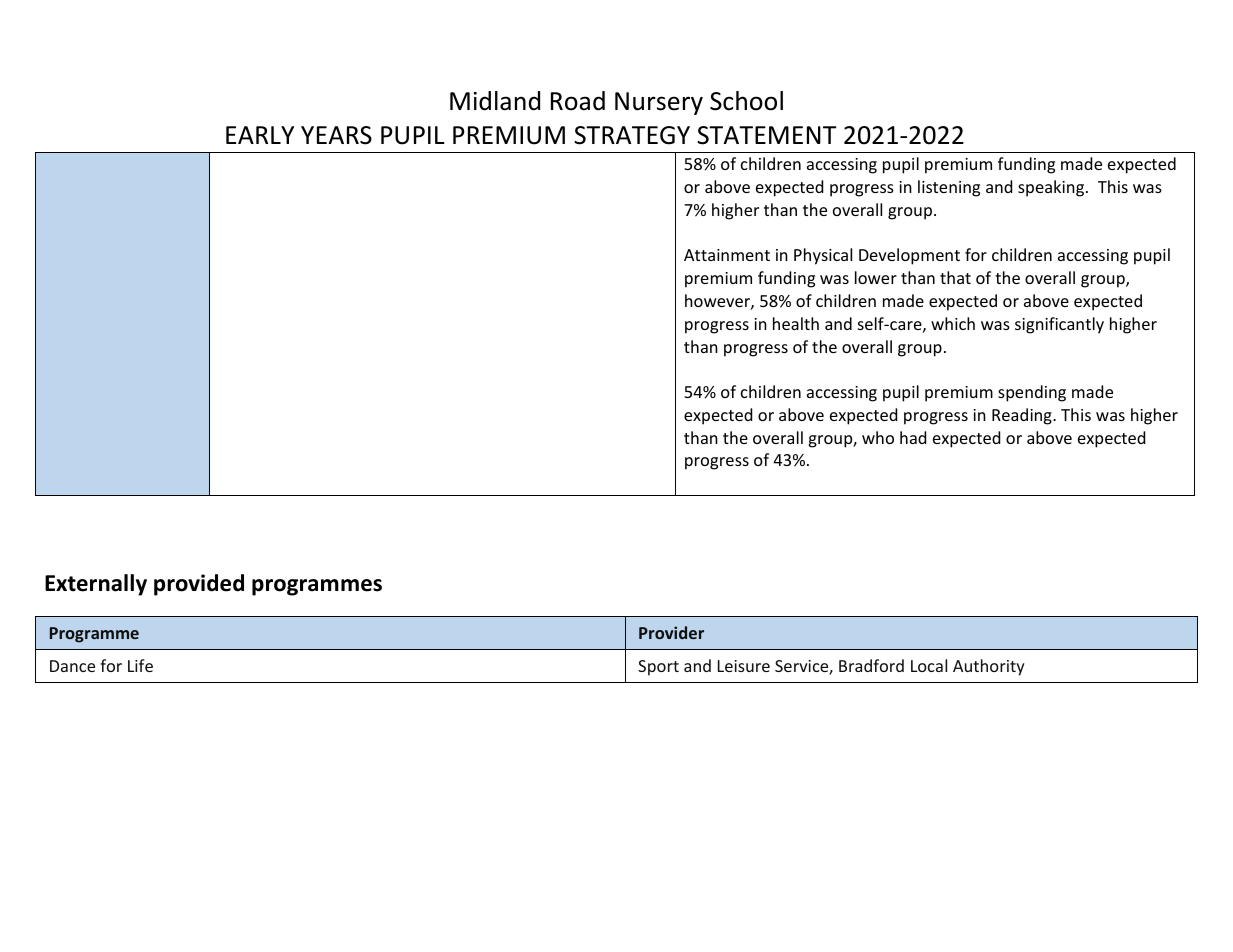 This screenshot has height=952, width=1233. Describe the element at coordinates (727, 255) in the screenshot. I see `Attainment` at that location.
